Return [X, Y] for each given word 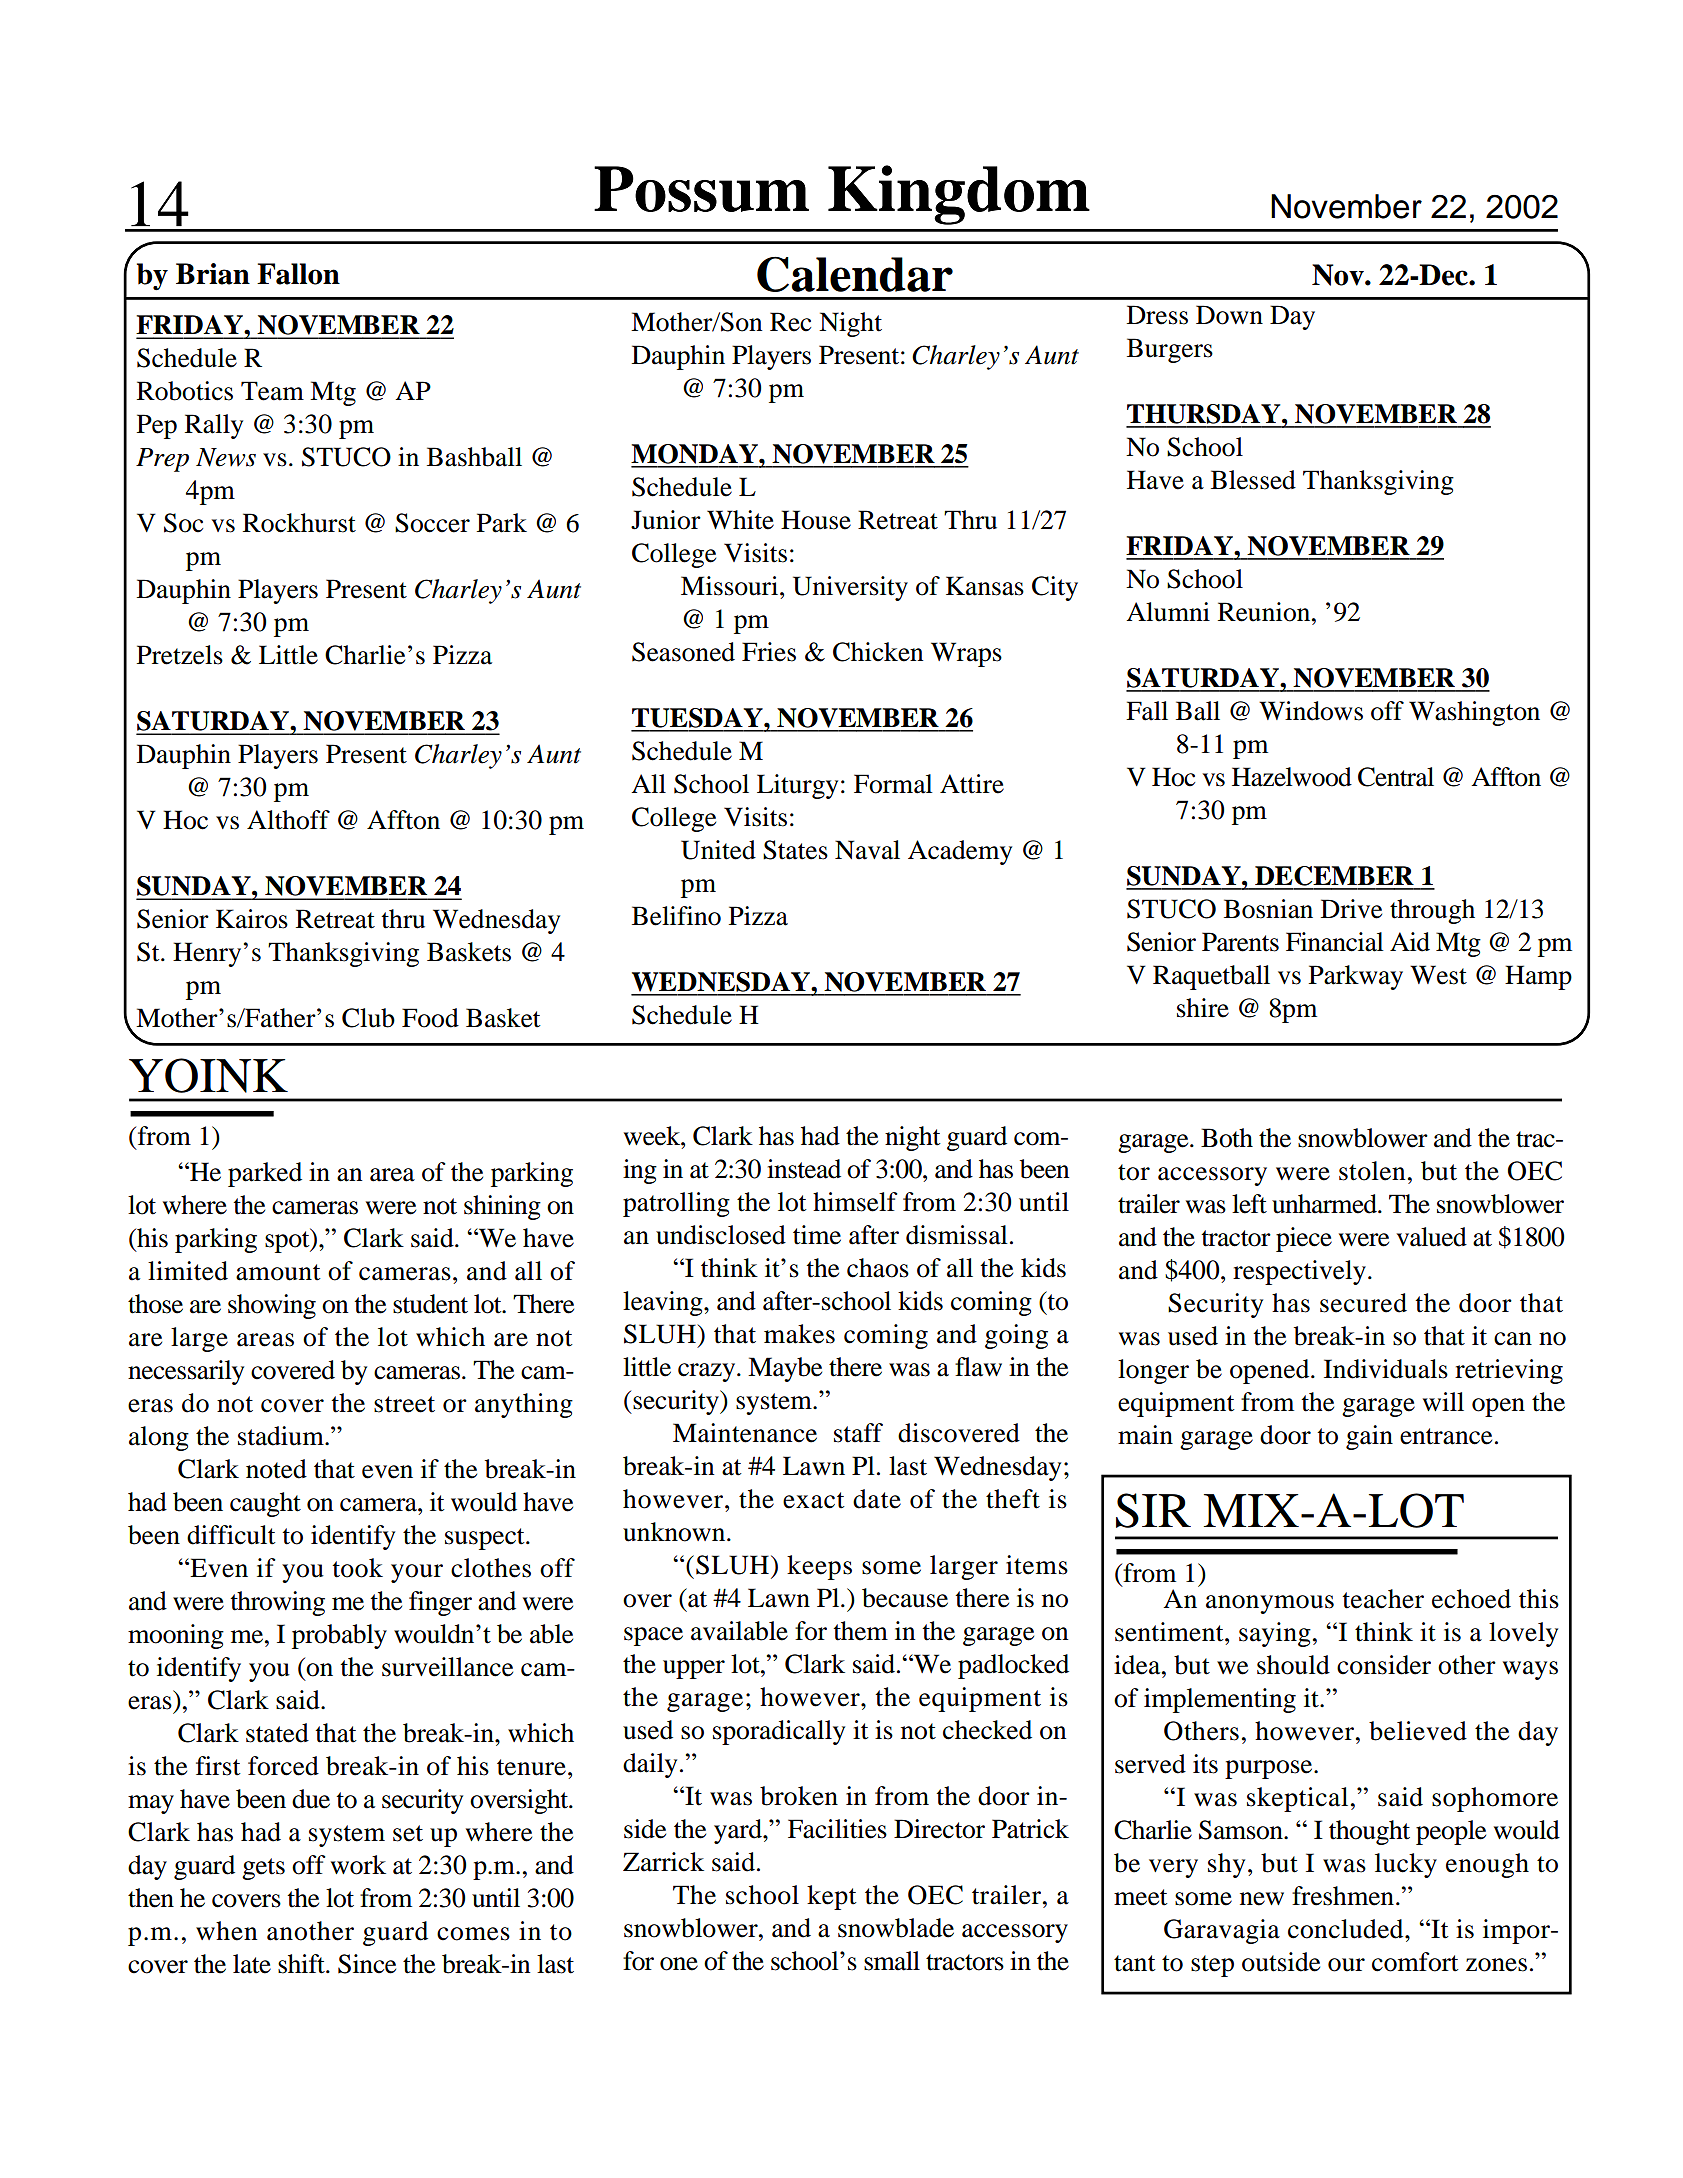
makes [799, 1334]
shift [302, 1964]
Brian [213, 274]
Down [1229, 315]
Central [1396, 777]
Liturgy [797, 786]
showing [272, 1306]
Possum [701, 189]
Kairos [252, 919]
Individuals [1386, 1369]
